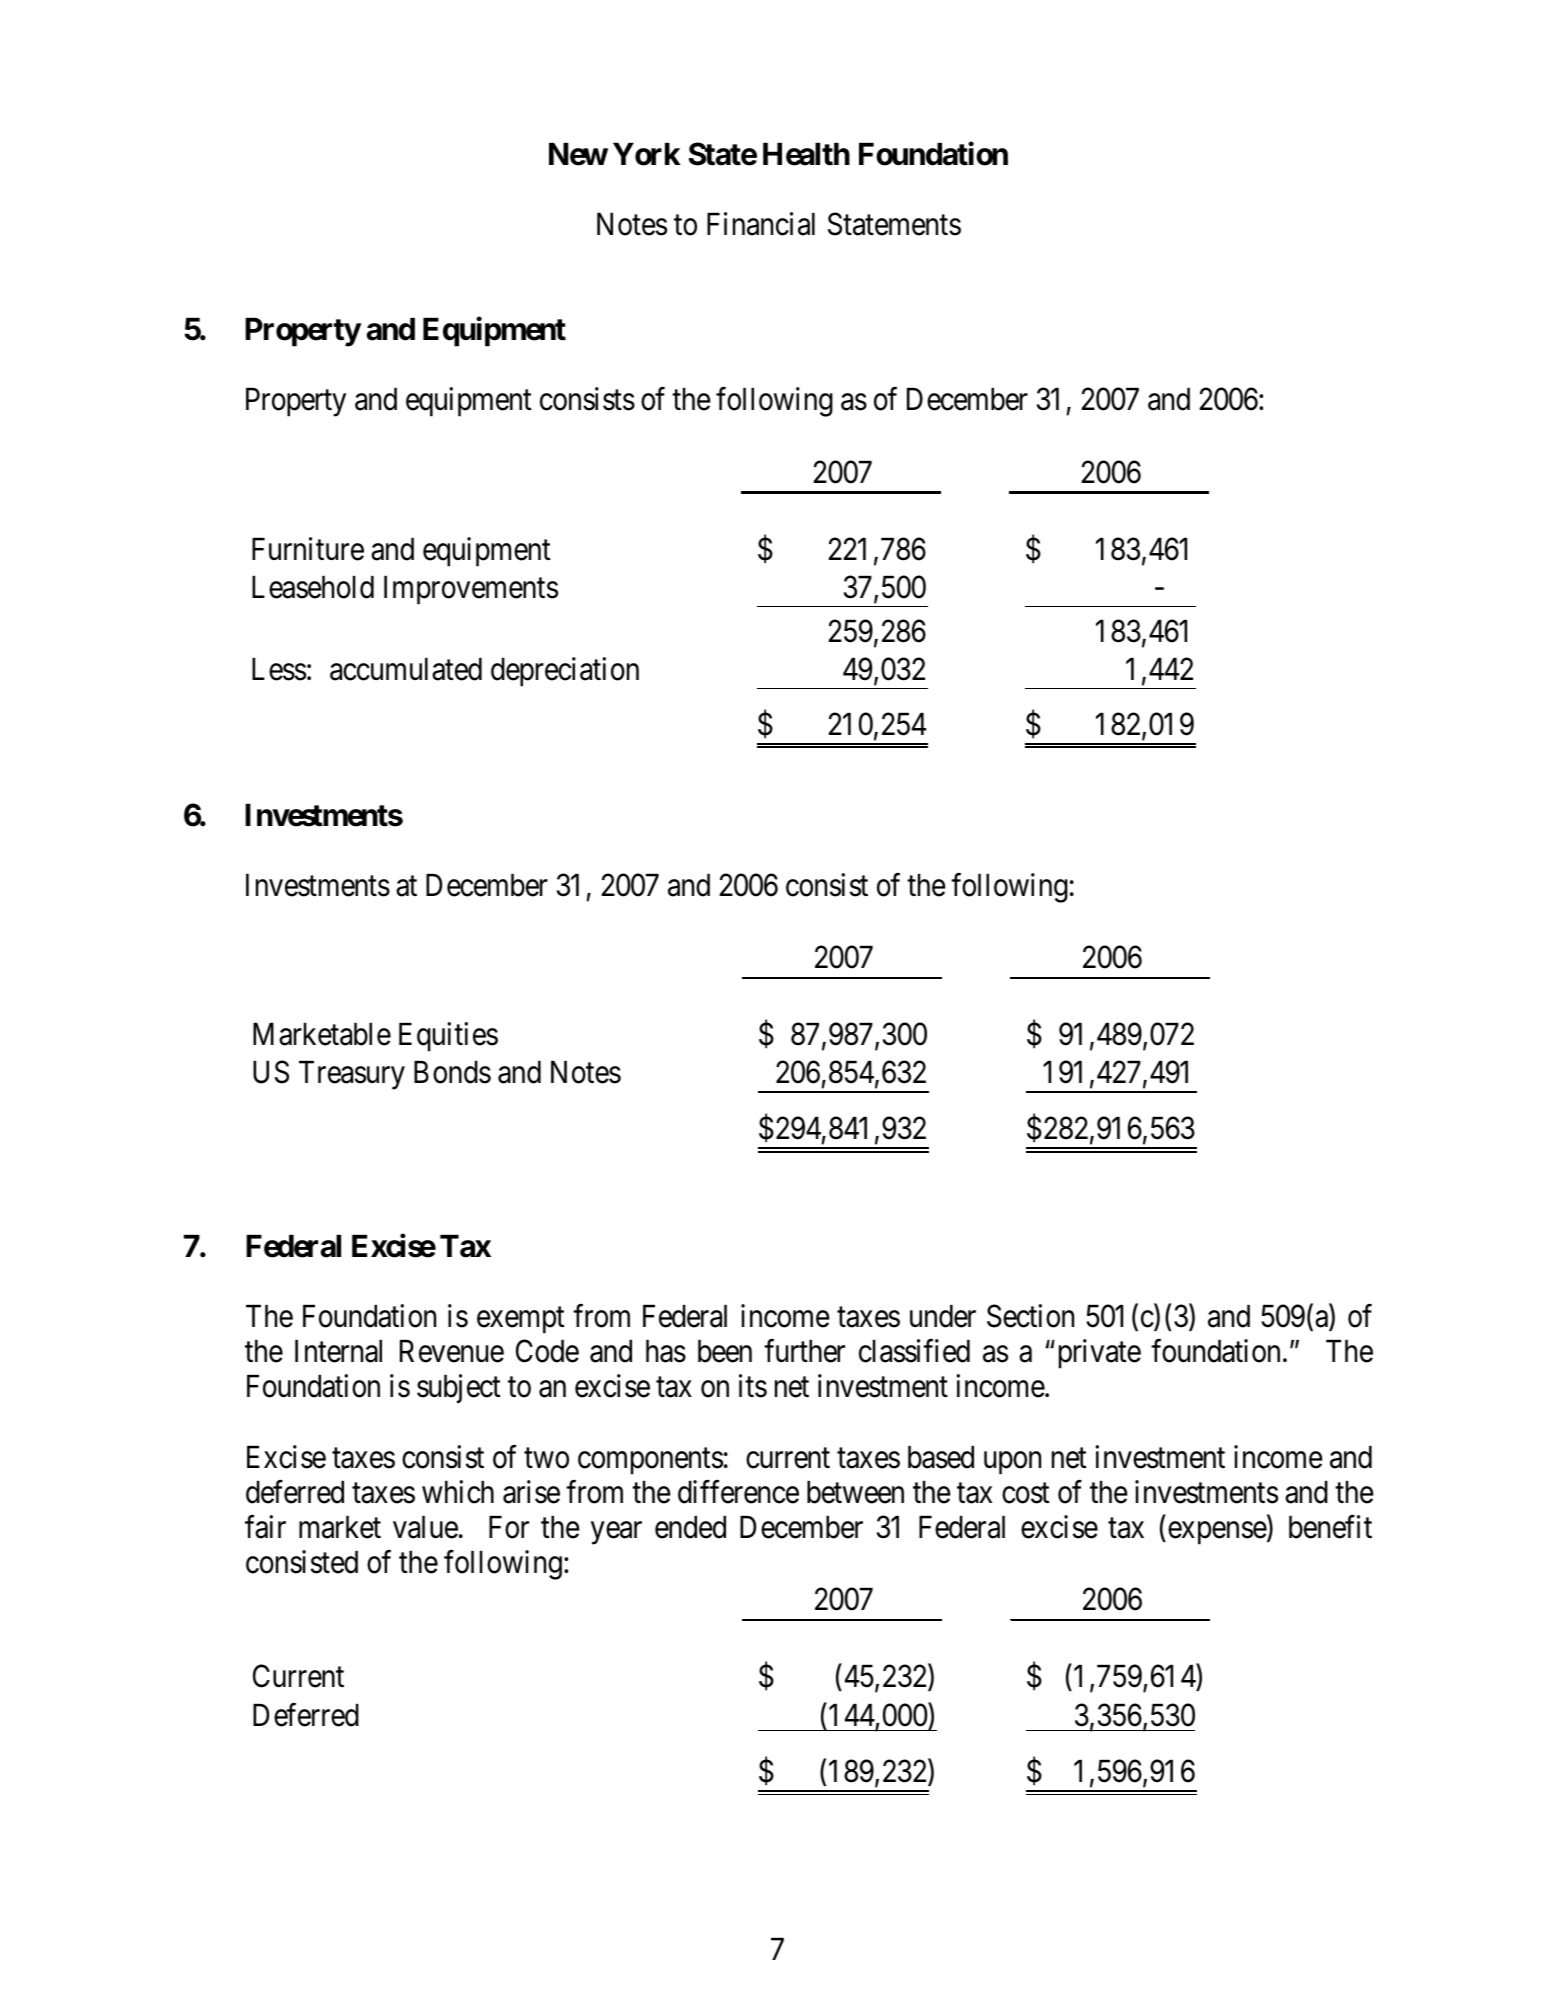  I want to click on Financial, so click(761, 224).
